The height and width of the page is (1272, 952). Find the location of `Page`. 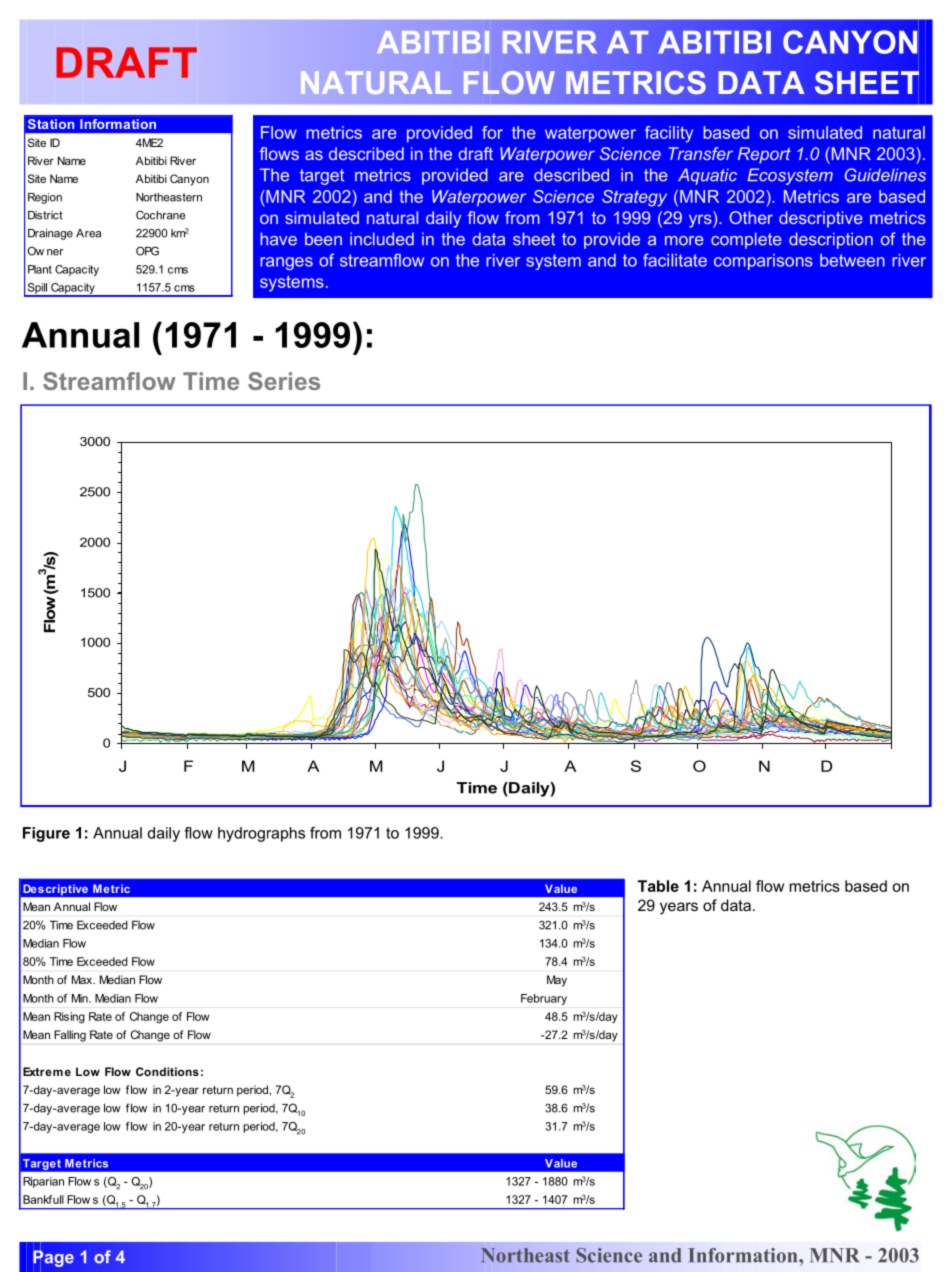

Page is located at coordinates (53, 1259).
